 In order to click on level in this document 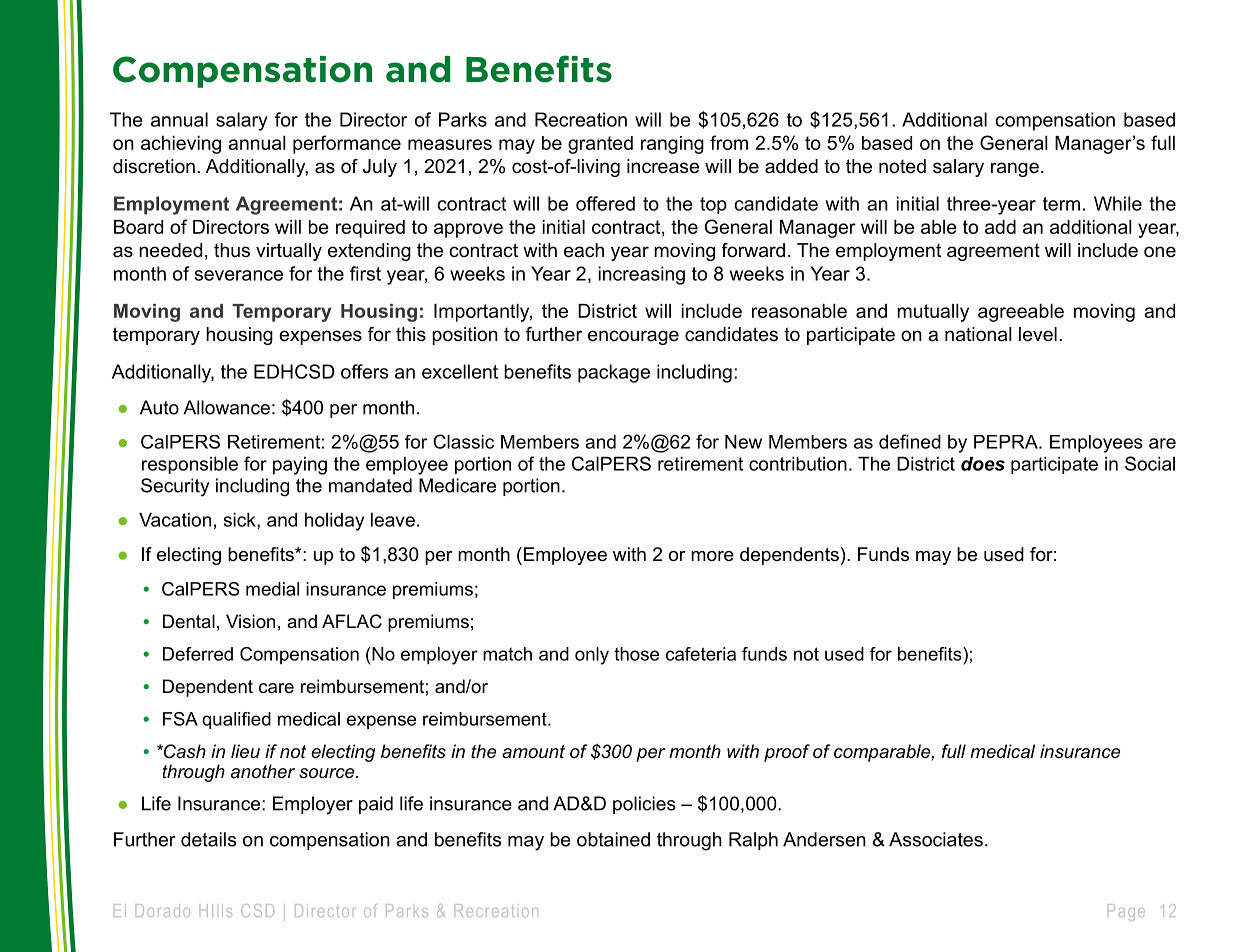, I will do `click(1038, 334)`.
